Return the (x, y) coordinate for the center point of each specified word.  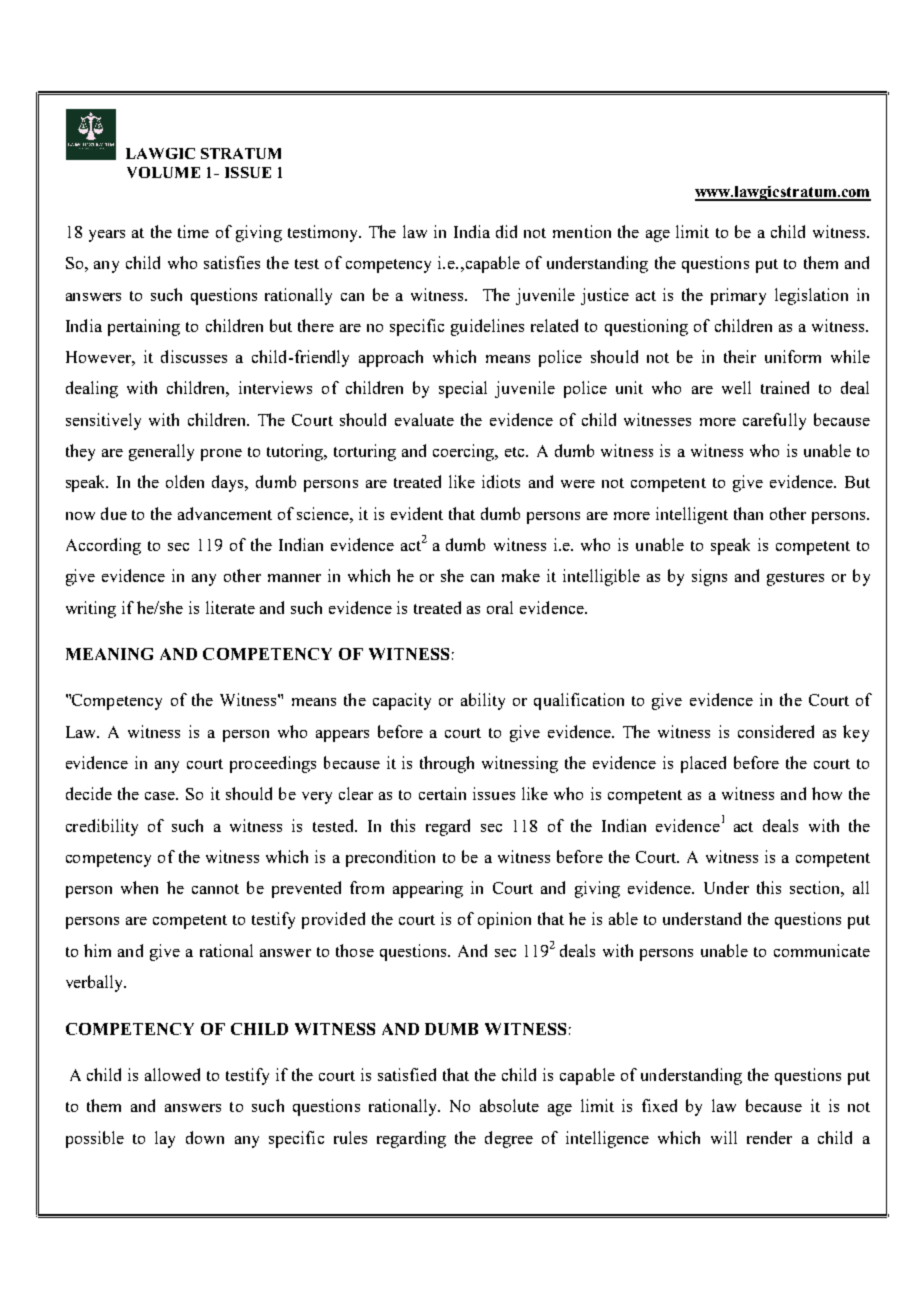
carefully (774, 421)
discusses (194, 356)
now (80, 516)
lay (165, 1139)
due (114, 513)
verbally (96, 983)
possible (95, 1139)
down (205, 1137)
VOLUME (163, 172)
